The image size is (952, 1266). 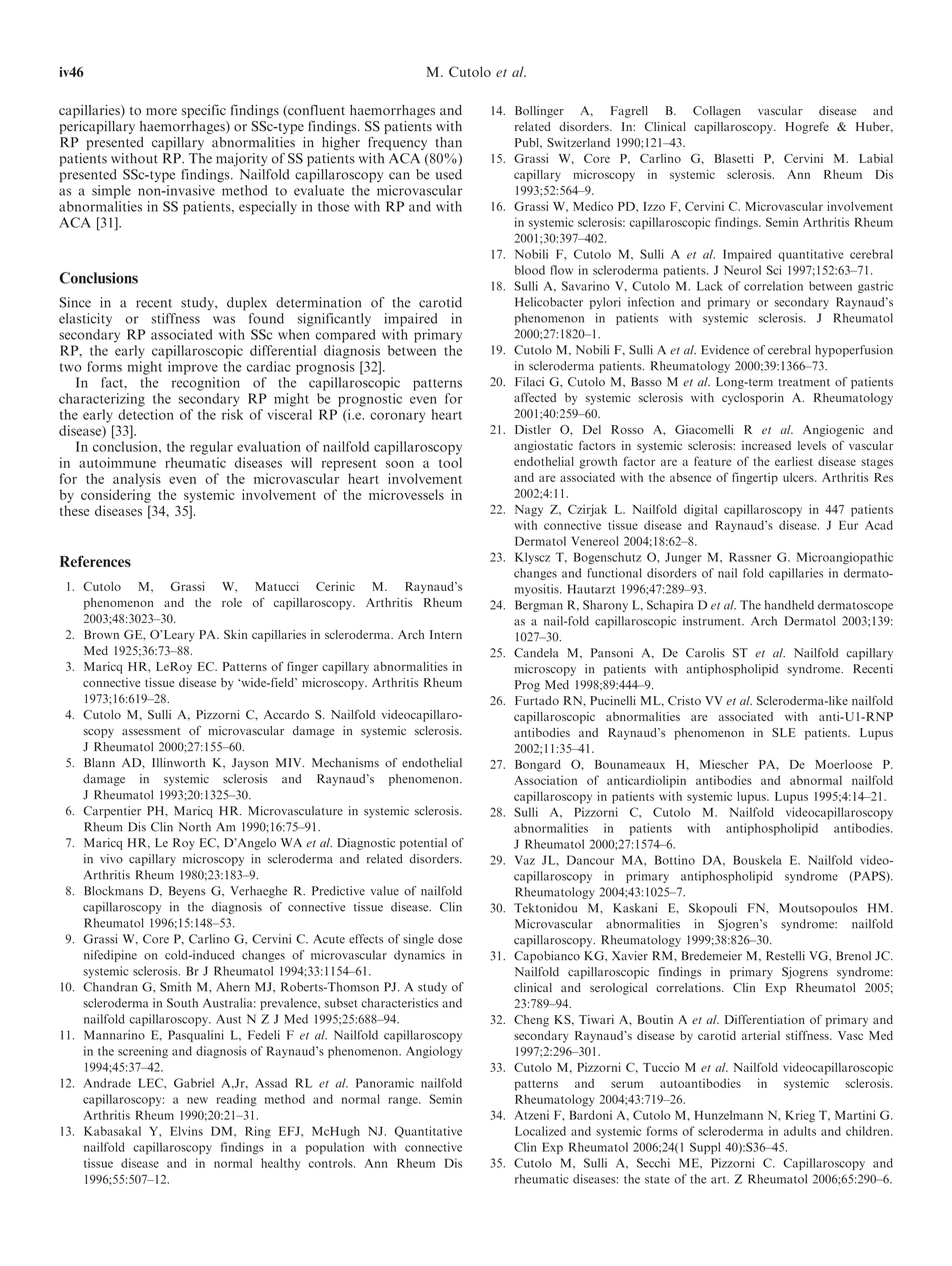 I want to click on treatment, so click(x=804, y=383).
